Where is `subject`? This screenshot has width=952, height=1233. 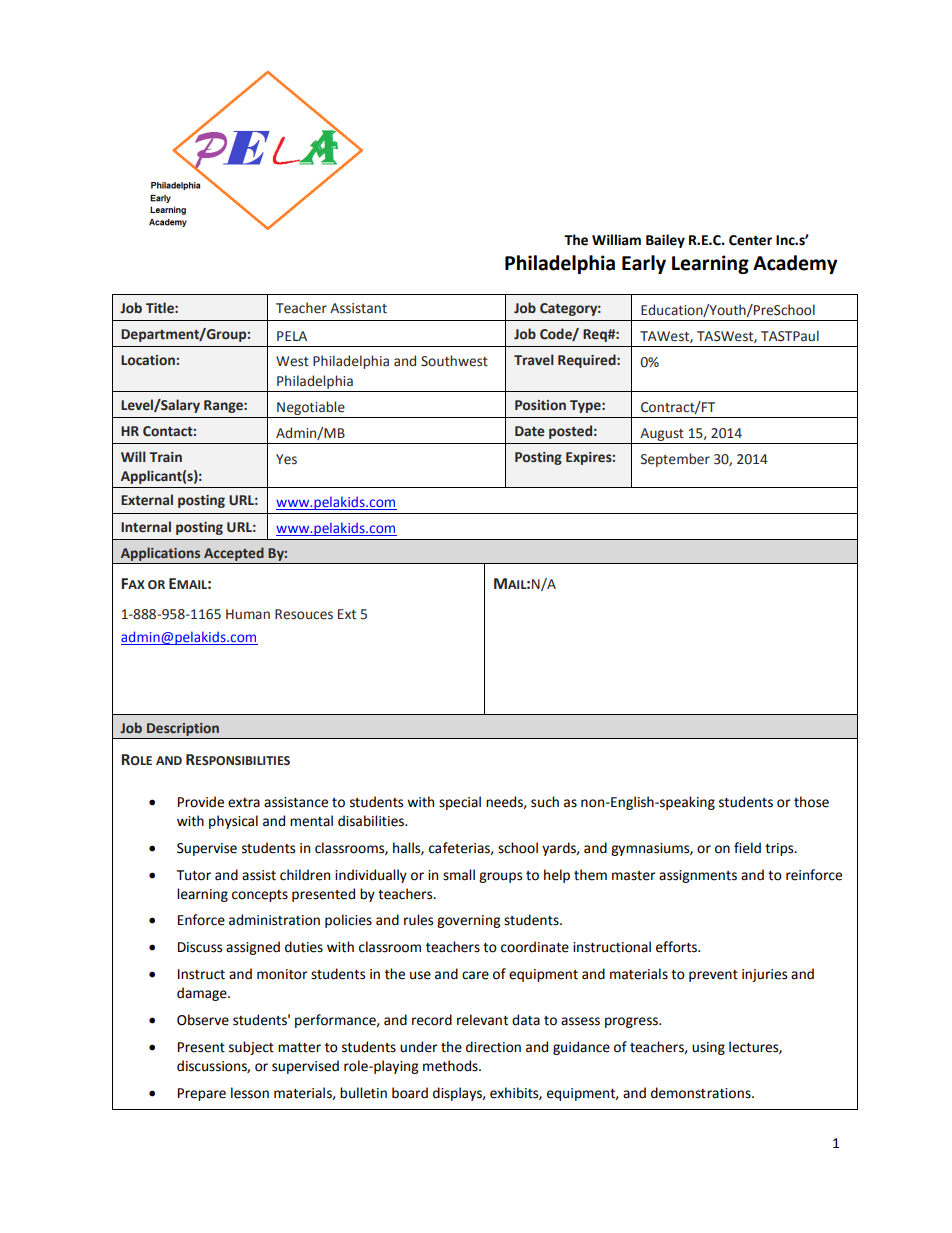
subject is located at coordinates (251, 1048).
